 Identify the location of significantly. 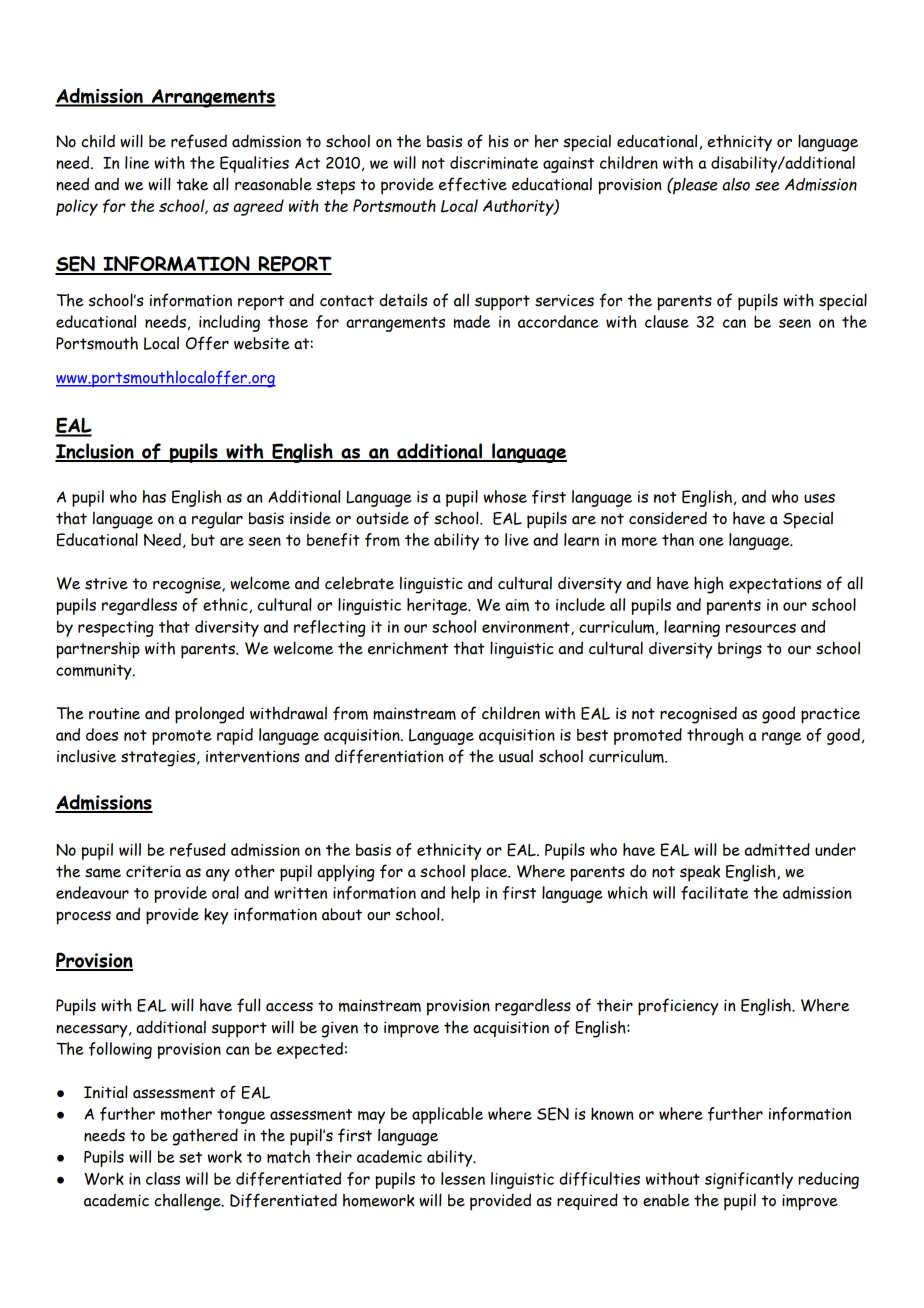
(749, 1180).
